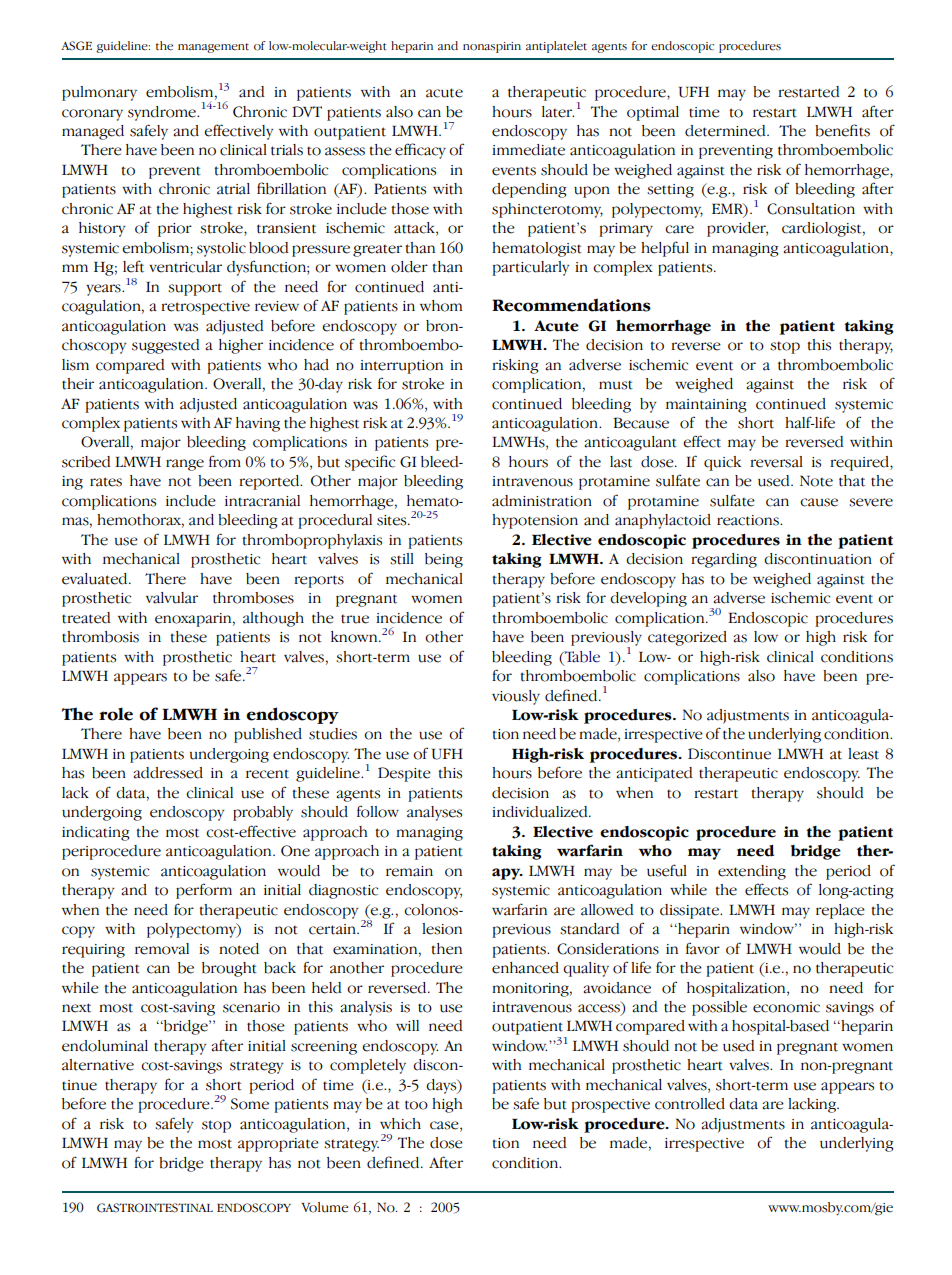 The image size is (952, 1275). Describe the element at coordinates (400, 1124) in the screenshot. I see `which` at that location.
